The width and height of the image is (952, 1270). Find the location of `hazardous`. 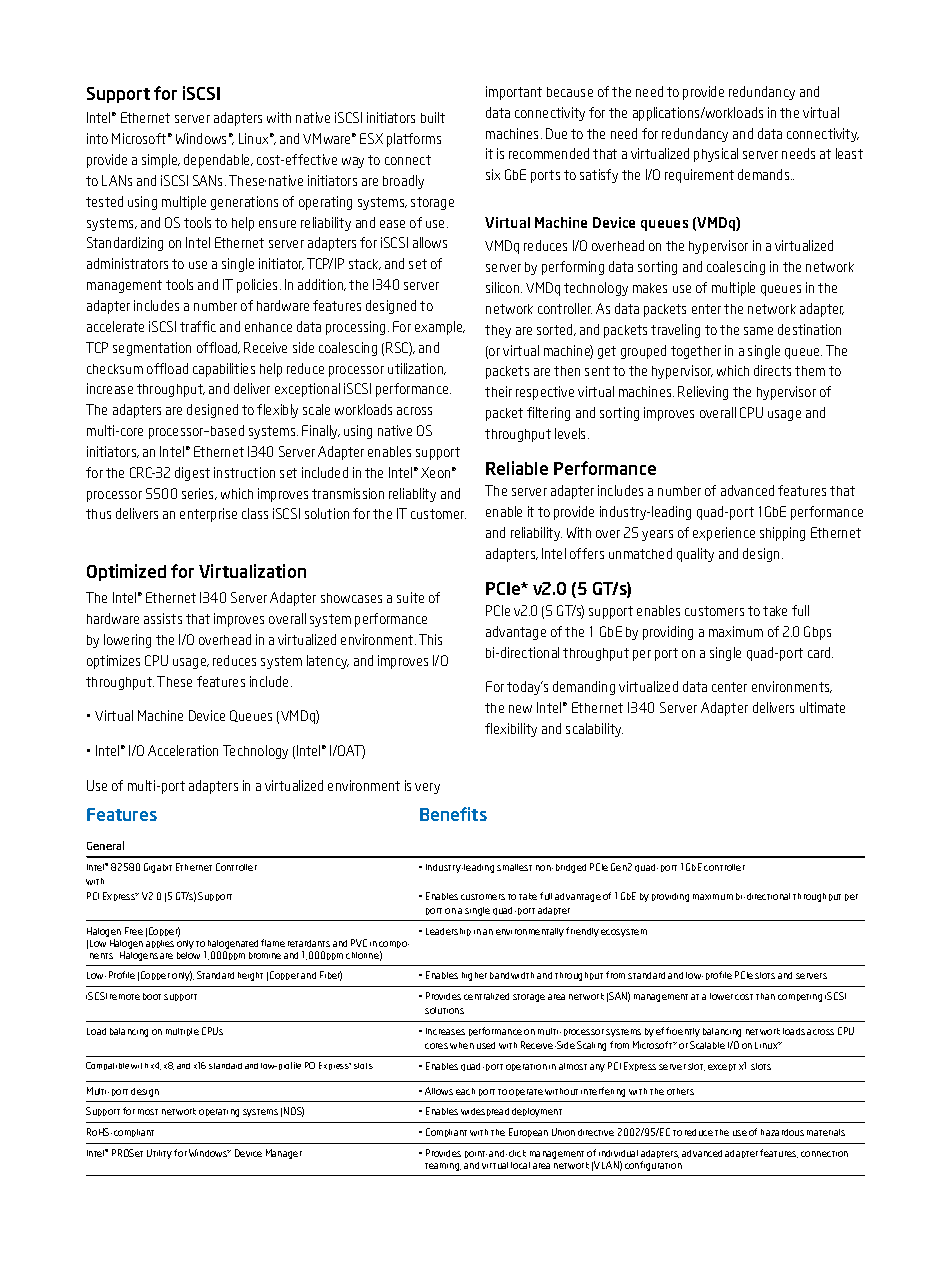

hazardous is located at coordinates (782, 1132).
